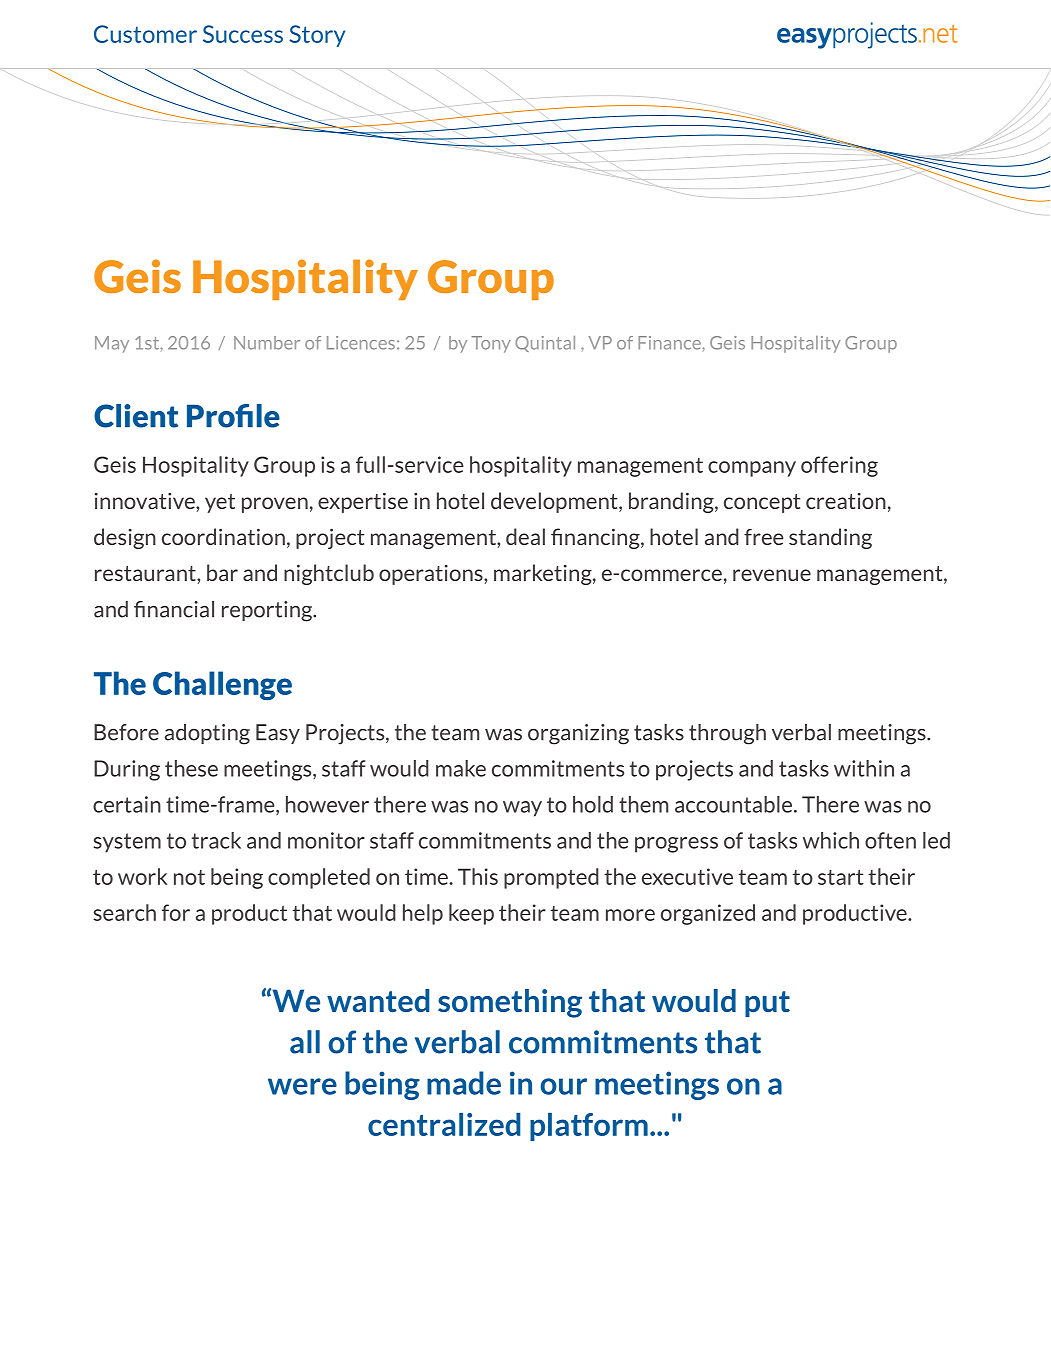 Image resolution: width=1051 pixels, height=1361 pixels. I want to click on organizing, so click(578, 734).
